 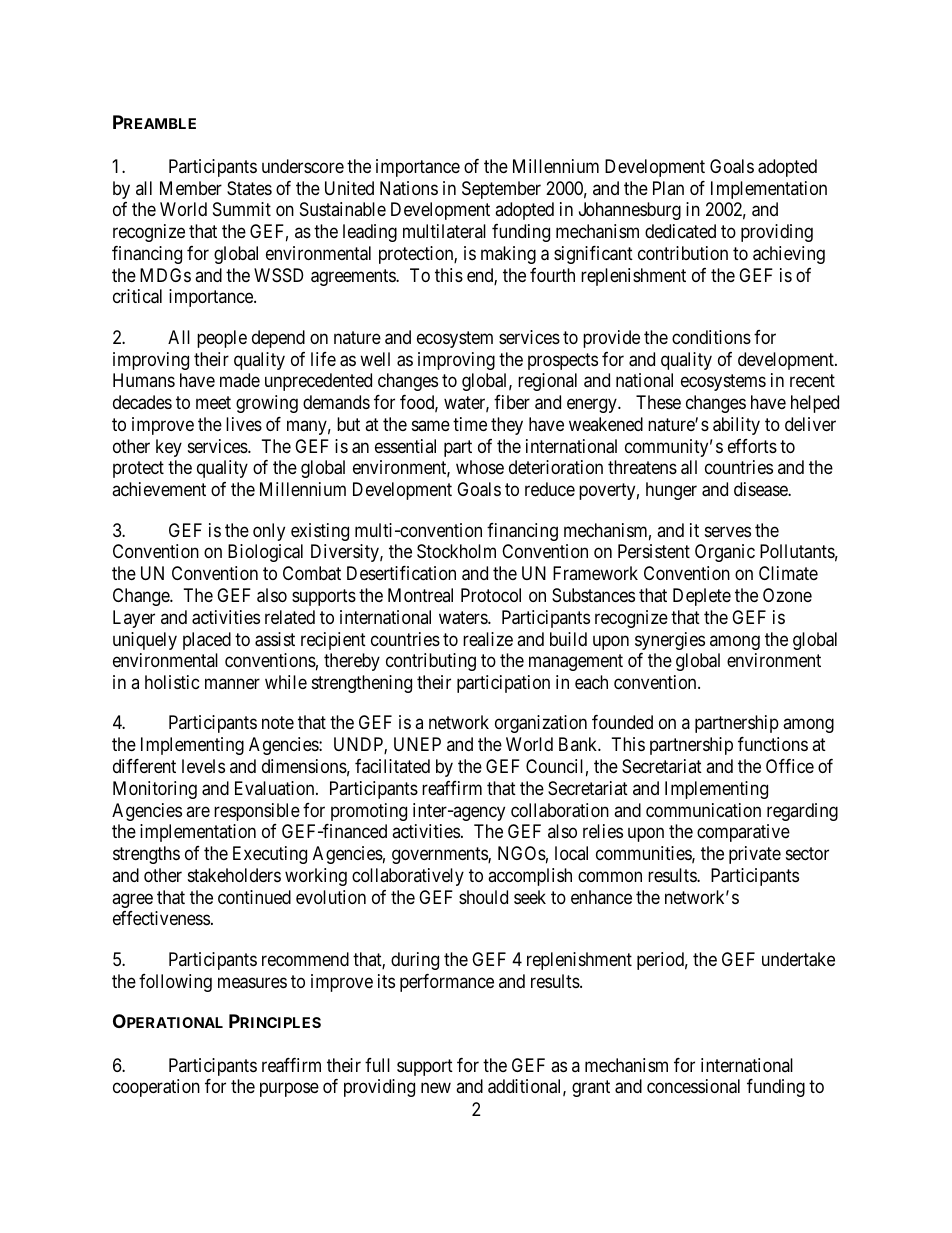 I want to click on Plan, so click(x=668, y=188).
